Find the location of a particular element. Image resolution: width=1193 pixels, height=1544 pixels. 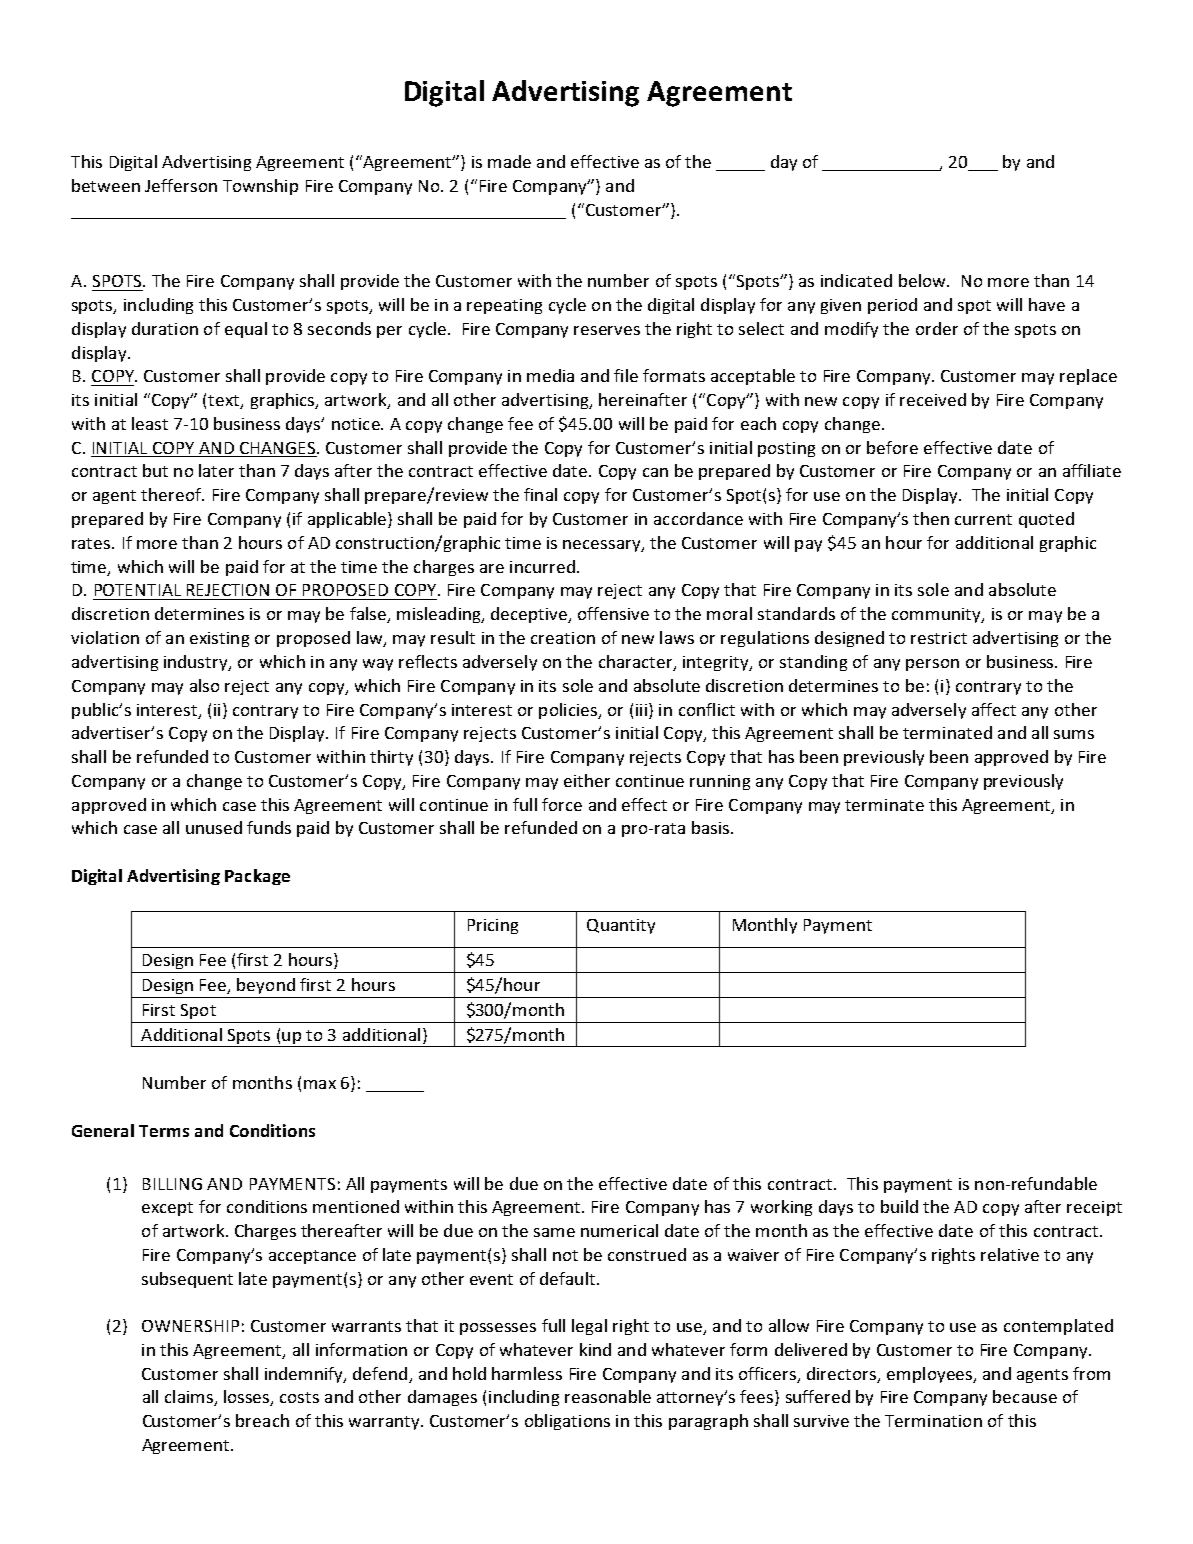

made is located at coordinates (509, 161).
